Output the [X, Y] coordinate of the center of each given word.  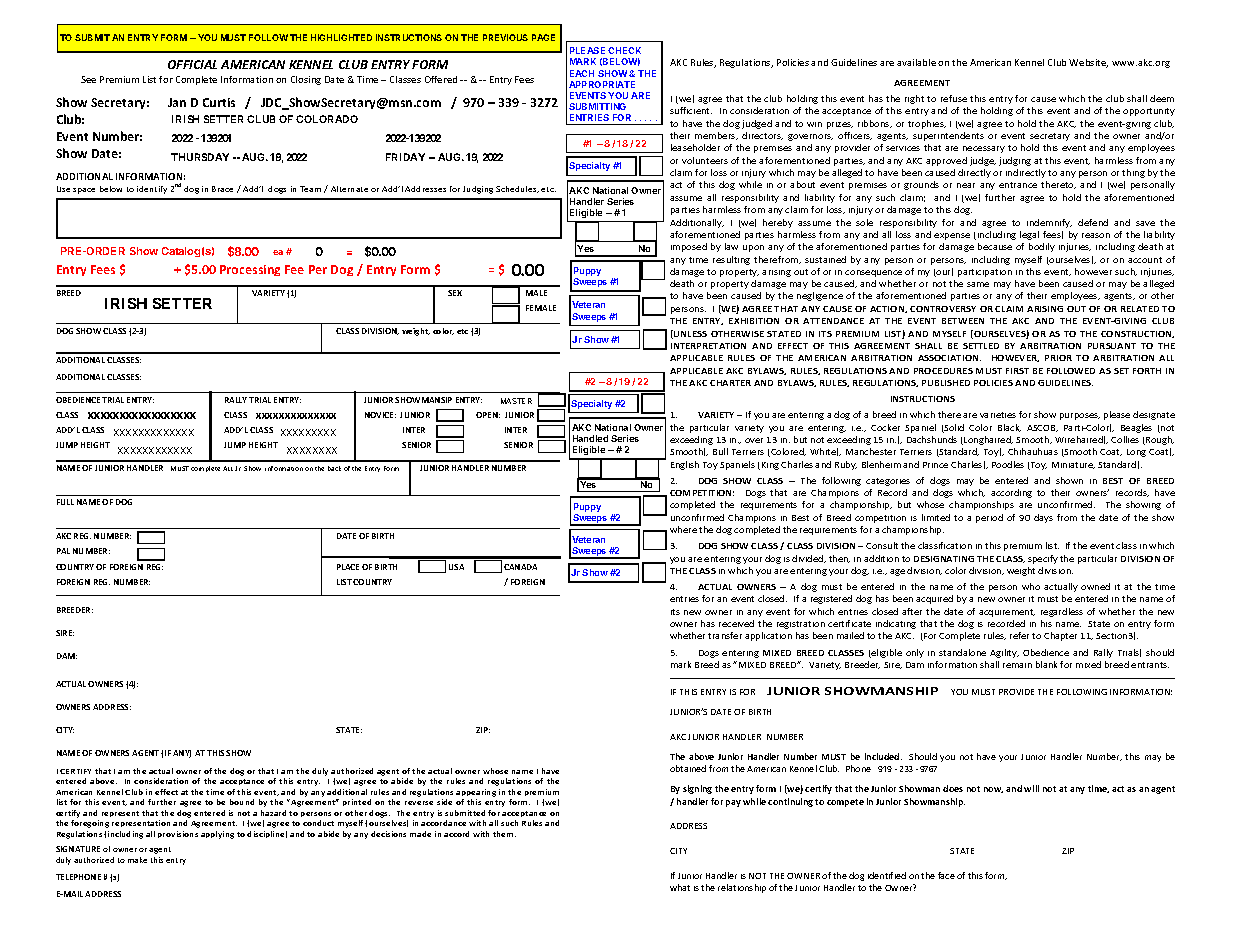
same [978, 284]
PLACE [348, 567]
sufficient [691, 110]
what [680, 887]
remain [1017, 665]
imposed [689, 247]
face [946, 875]
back [334, 468]
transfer [725, 635]
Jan [177, 102]
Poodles [1008, 464]
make [137, 860]
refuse [954, 98]
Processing [250, 270]
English [685, 465]
